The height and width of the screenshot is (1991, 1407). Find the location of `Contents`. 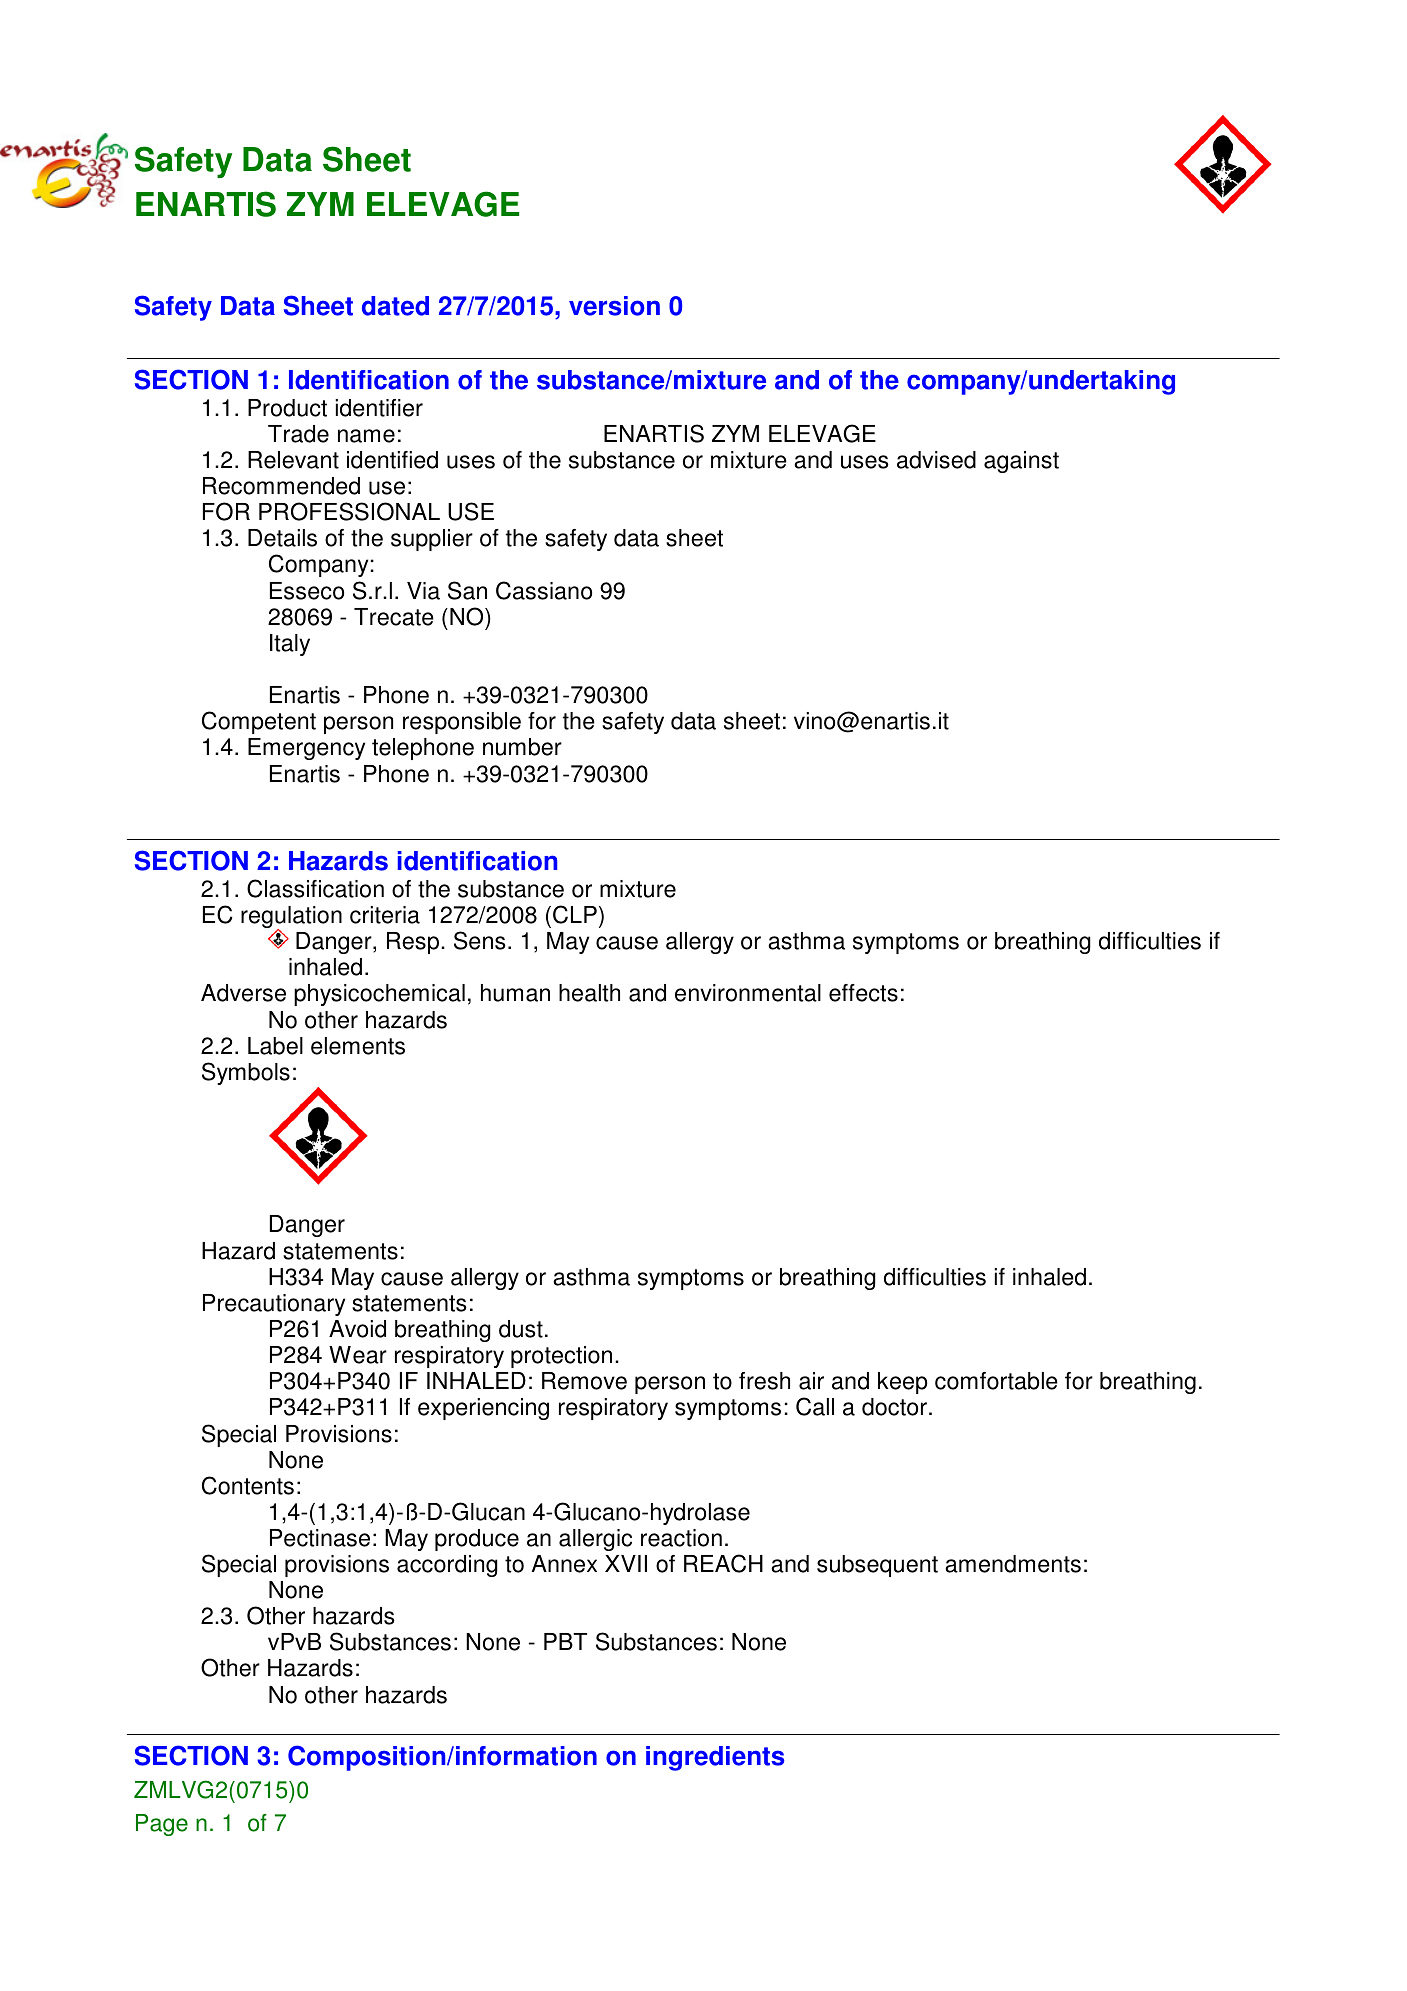

Contents is located at coordinates (248, 1485).
